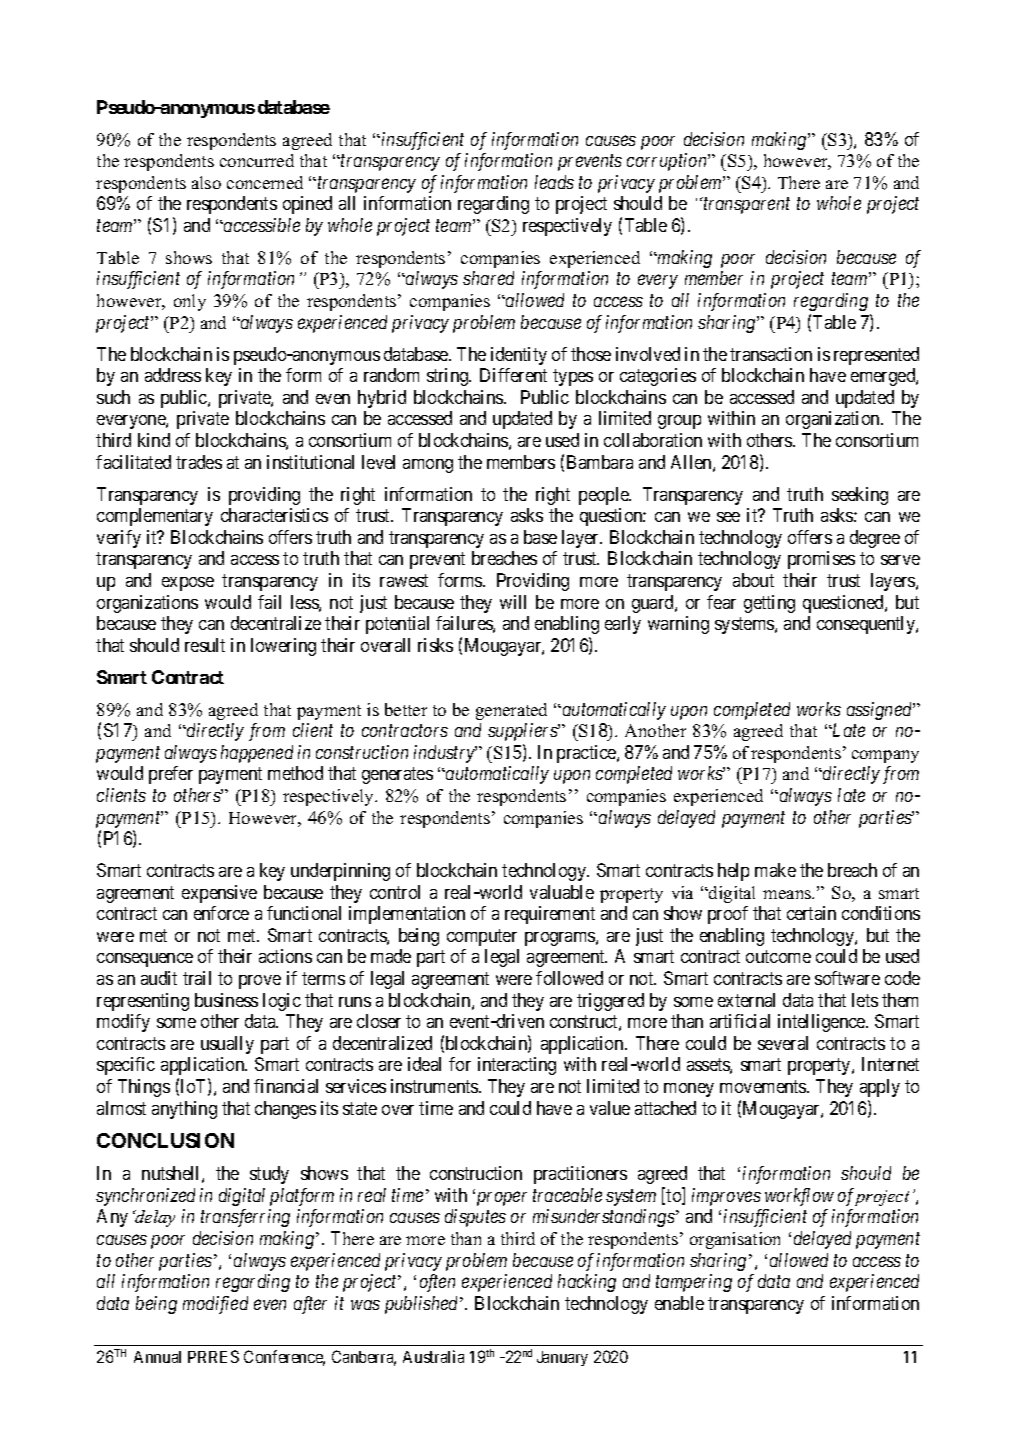 The height and width of the screenshot is (1438, 1017). What do you see at coordinates (554, 182) in the screenshot?
I see `leads` at bounding box center [554, 182].
